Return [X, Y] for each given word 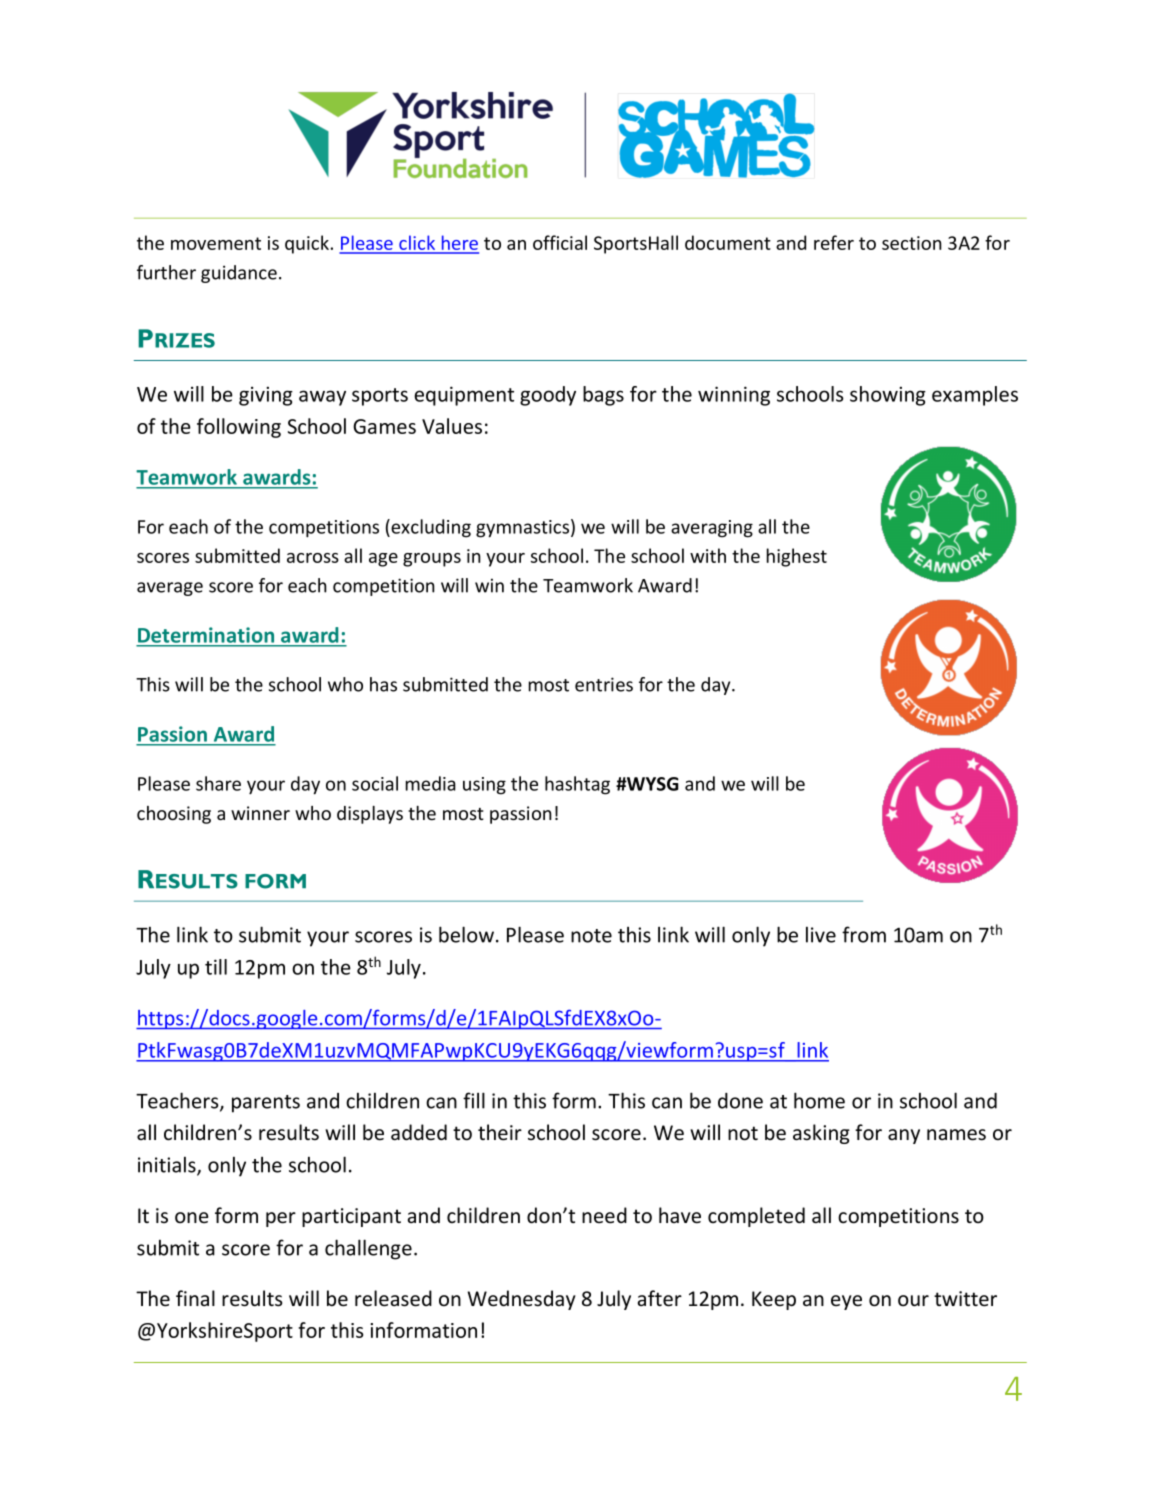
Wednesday [522, 1300]
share [218, 783]
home [819, 1100]
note [591, 936]
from [864, 934]
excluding [430, 528]
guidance [239, 274]
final [195, 1298]
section [912, 243]
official [560, 242]
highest [796, 557]
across [313, 558]
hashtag [577, 785]
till [216, 967]
